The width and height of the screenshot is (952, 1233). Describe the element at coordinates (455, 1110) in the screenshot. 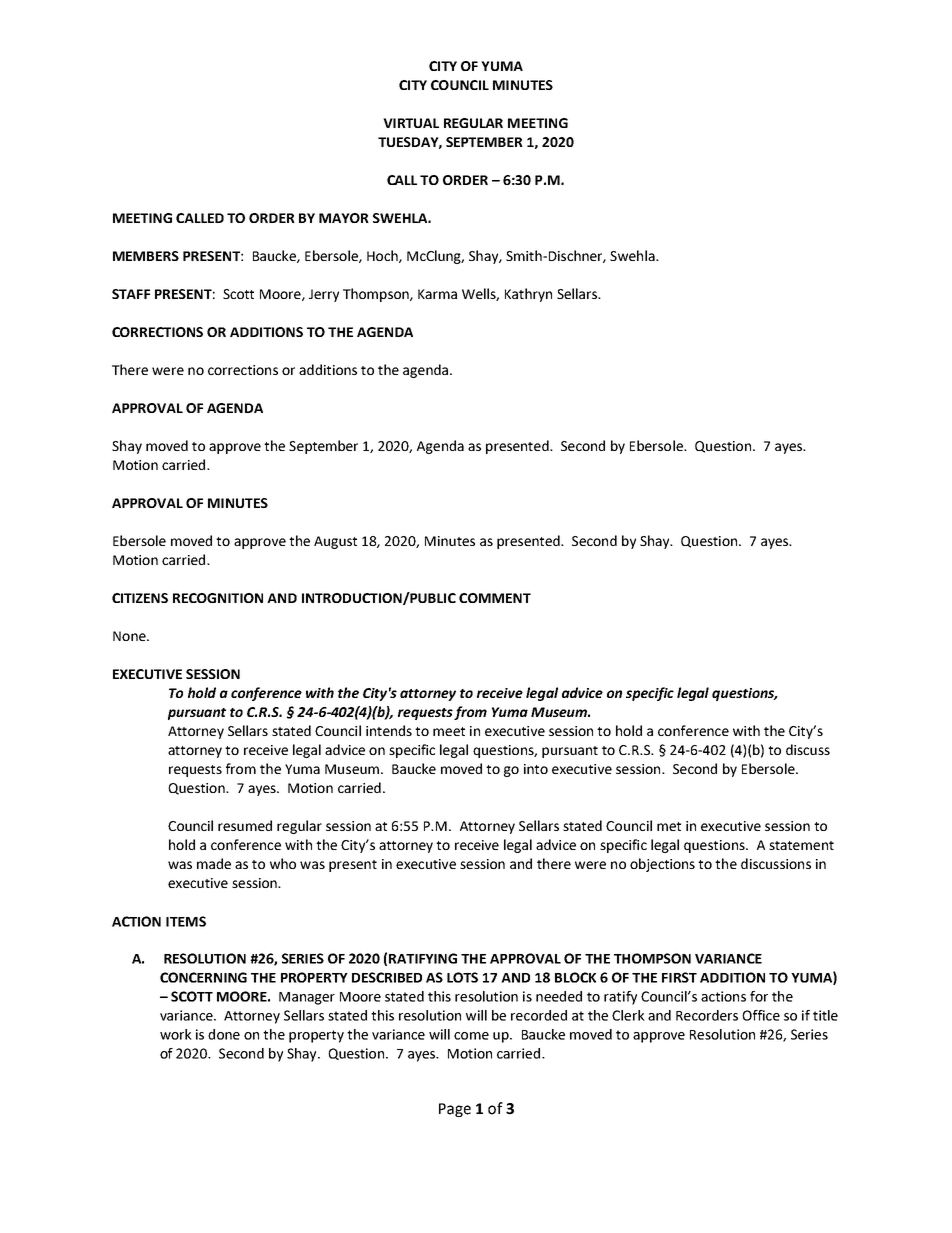

I see `Page` at that location.
